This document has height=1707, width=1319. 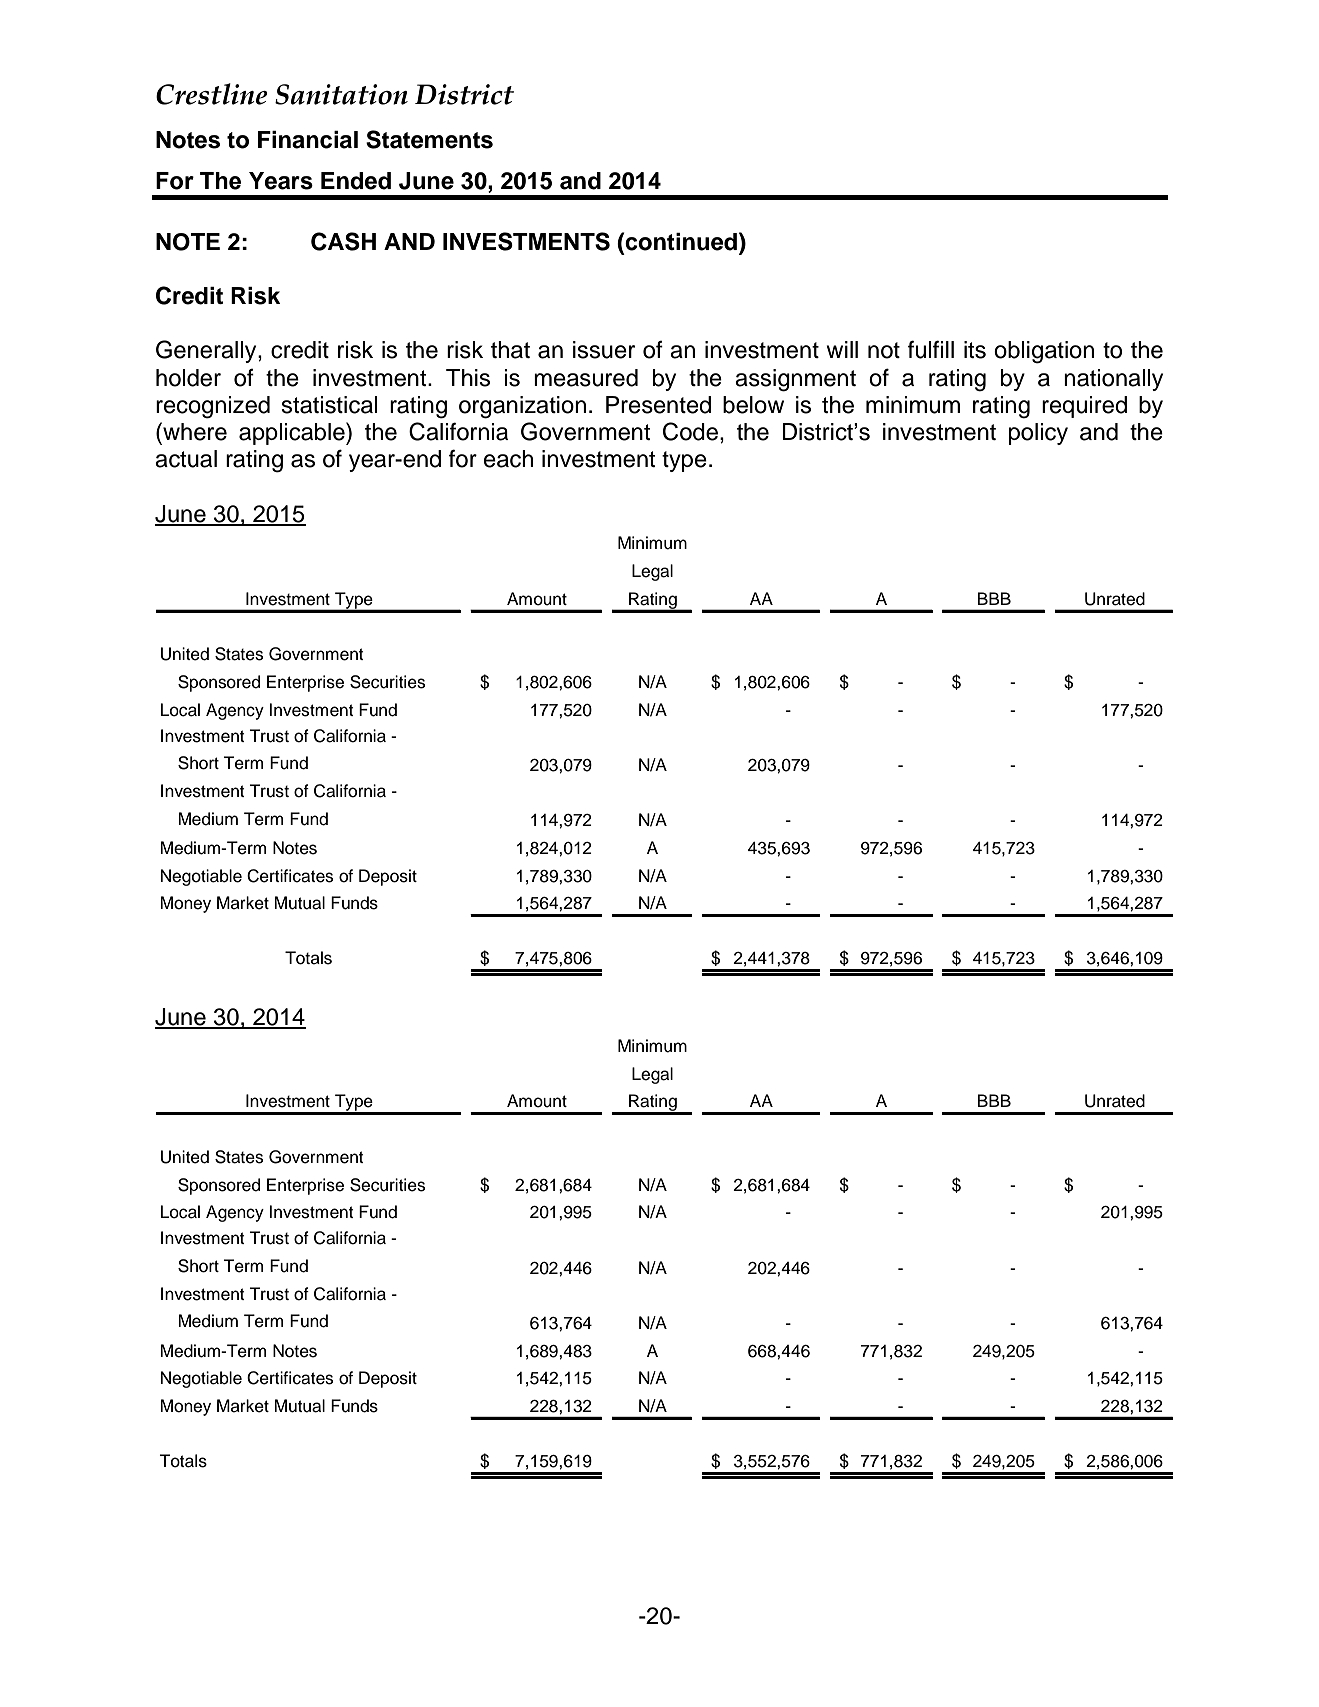 What do you see at coordinates (343, 241) in the document?
I see `CASH` at bounding box center [343, 241].
